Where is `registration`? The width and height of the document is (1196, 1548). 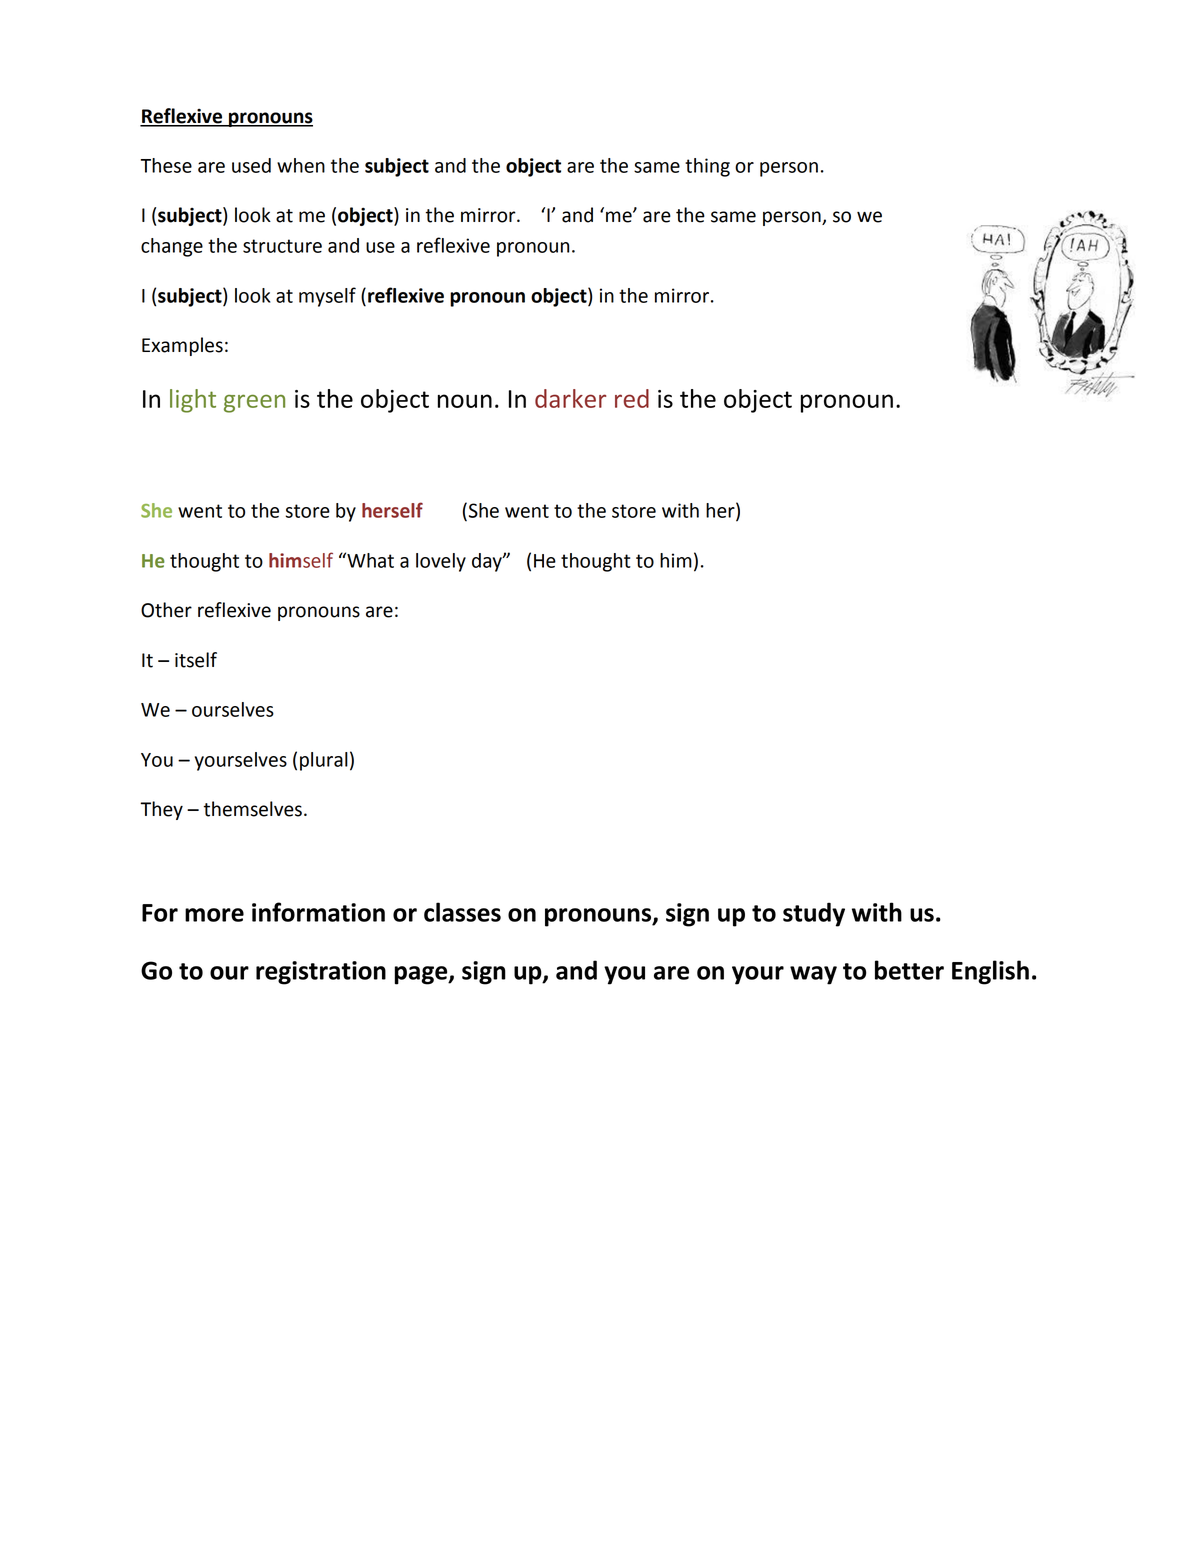
registration is located at coordinates (321, 973).
